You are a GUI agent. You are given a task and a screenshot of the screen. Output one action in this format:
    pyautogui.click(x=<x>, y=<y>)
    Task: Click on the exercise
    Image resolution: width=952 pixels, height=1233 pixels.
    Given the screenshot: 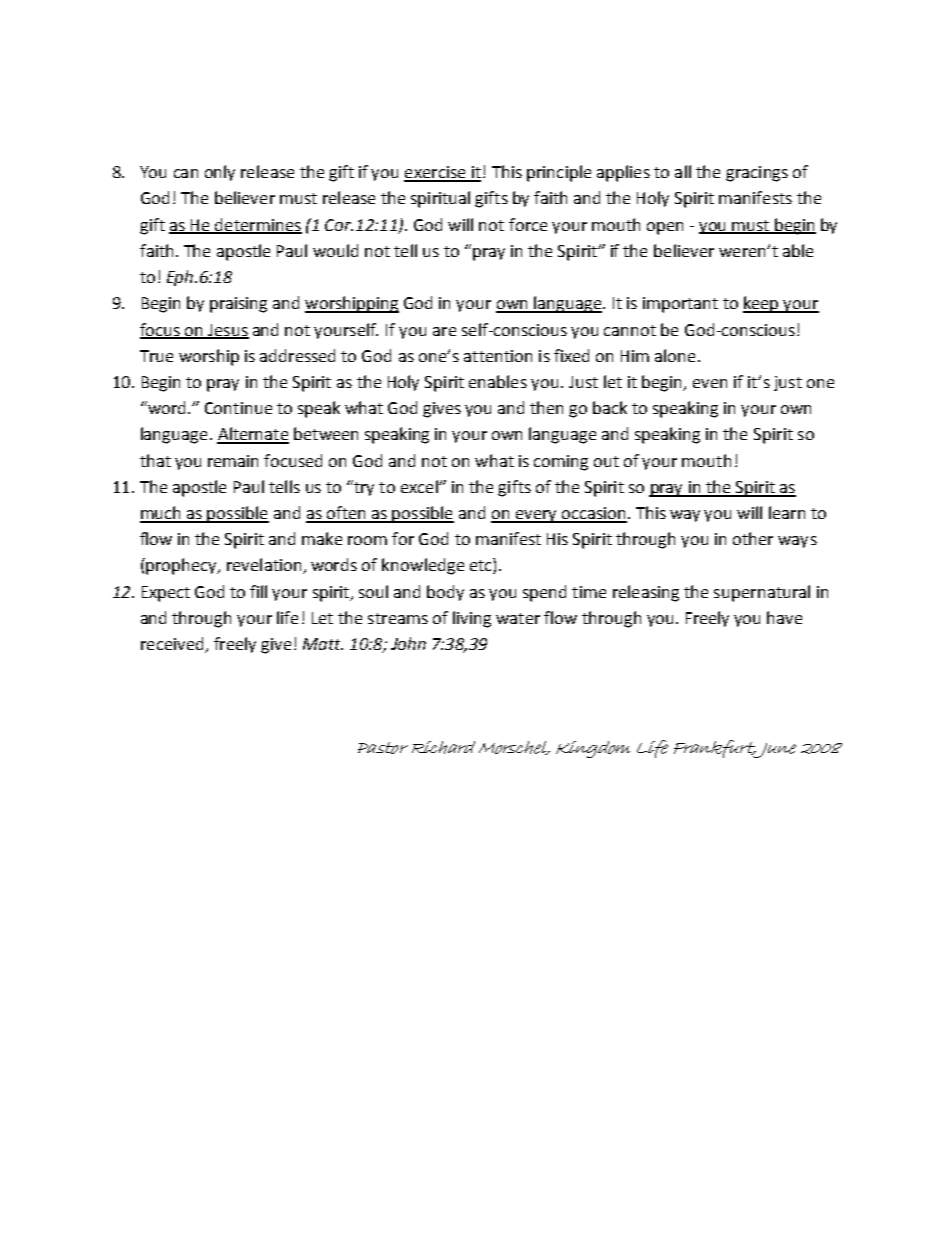 What is the action you would take?
    pyautogui.click(x=436, y=173)
